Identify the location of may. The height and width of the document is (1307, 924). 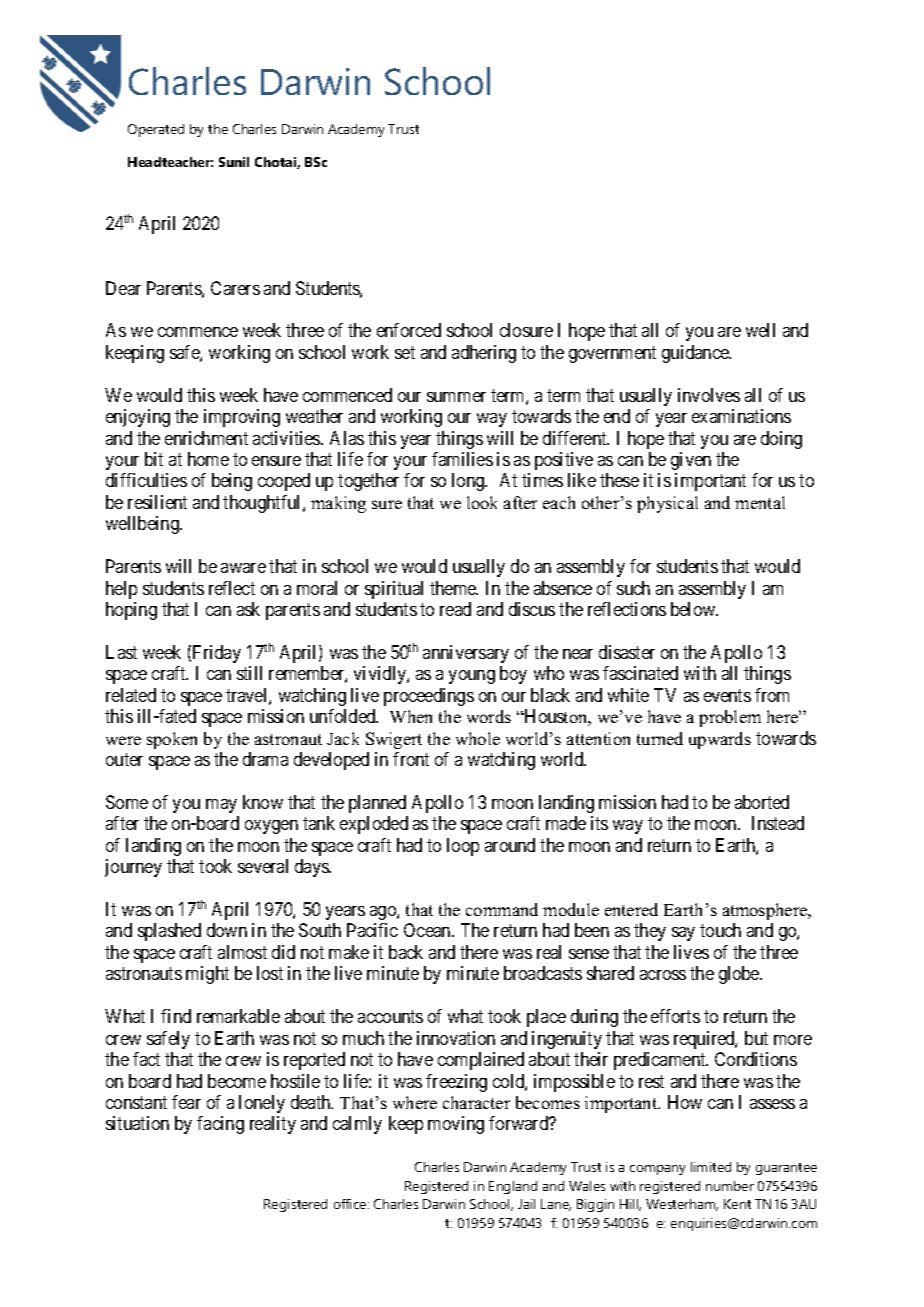
(221, 806).
